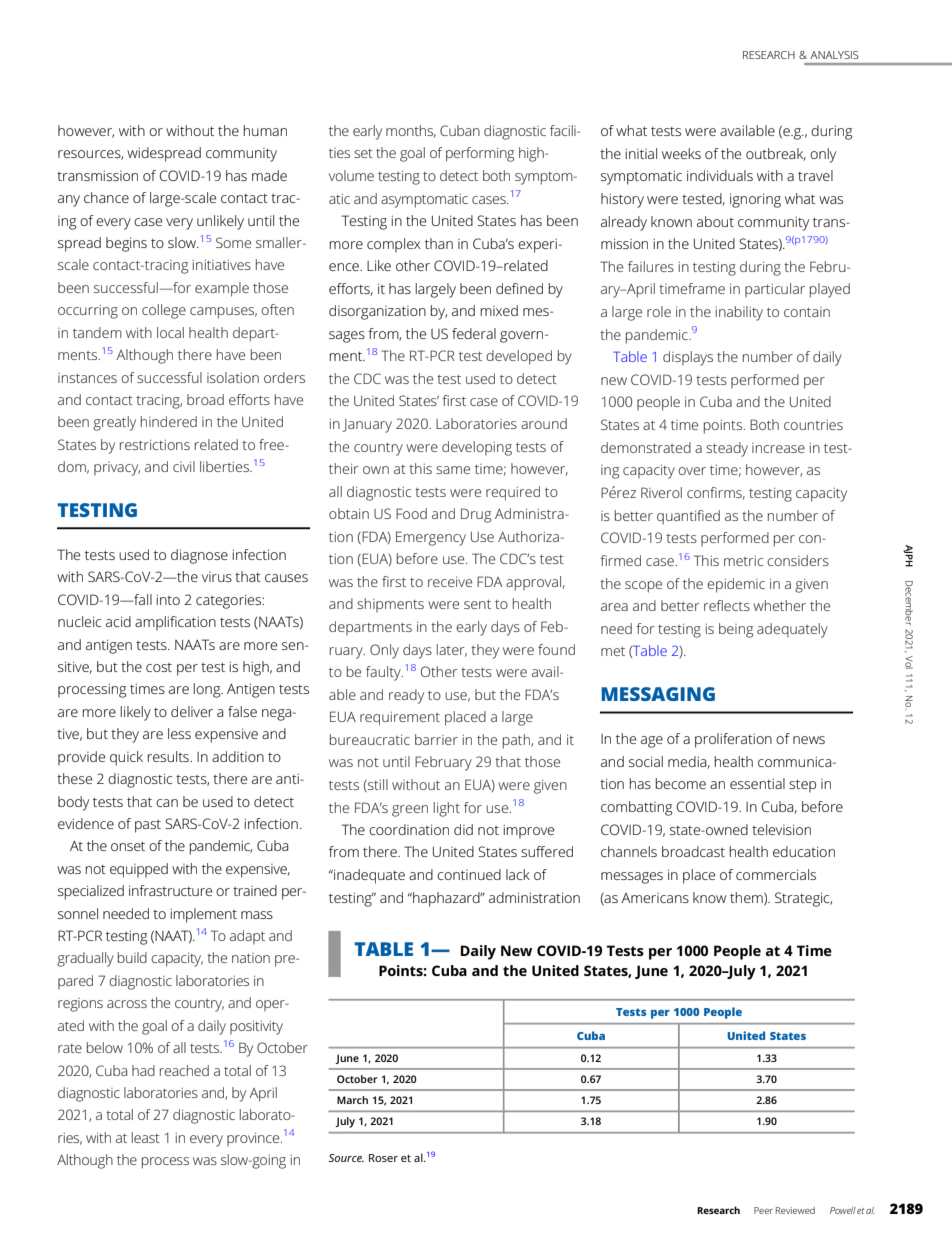 This image has width=952, height=1256. Describe the element at coordinates (776, 154) in the image. I see `outbreak` at that location.
